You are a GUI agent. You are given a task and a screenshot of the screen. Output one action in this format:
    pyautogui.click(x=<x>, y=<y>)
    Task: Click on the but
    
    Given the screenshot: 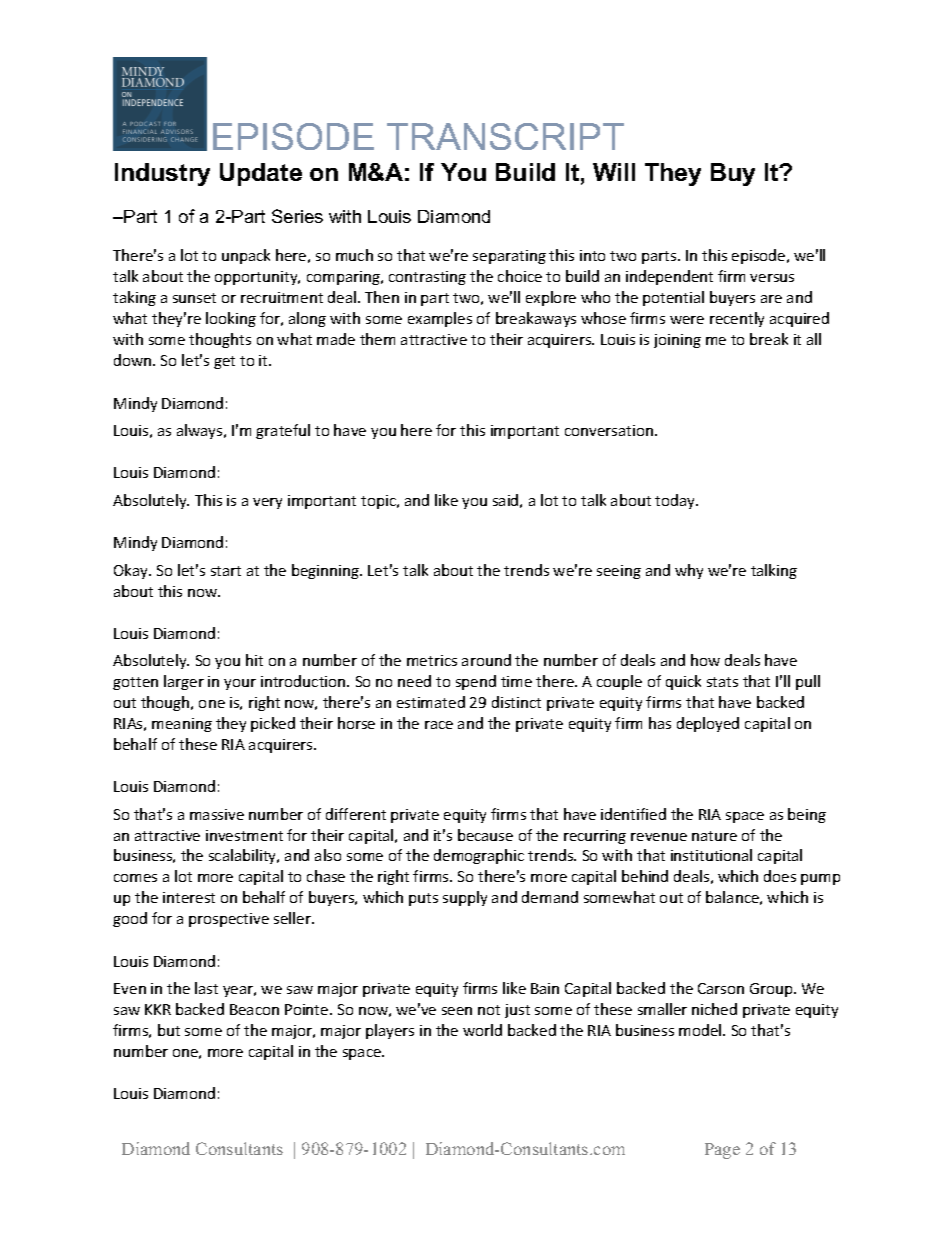 What is the action you would take?
    pyautogui.click(x=169, y=1030)
